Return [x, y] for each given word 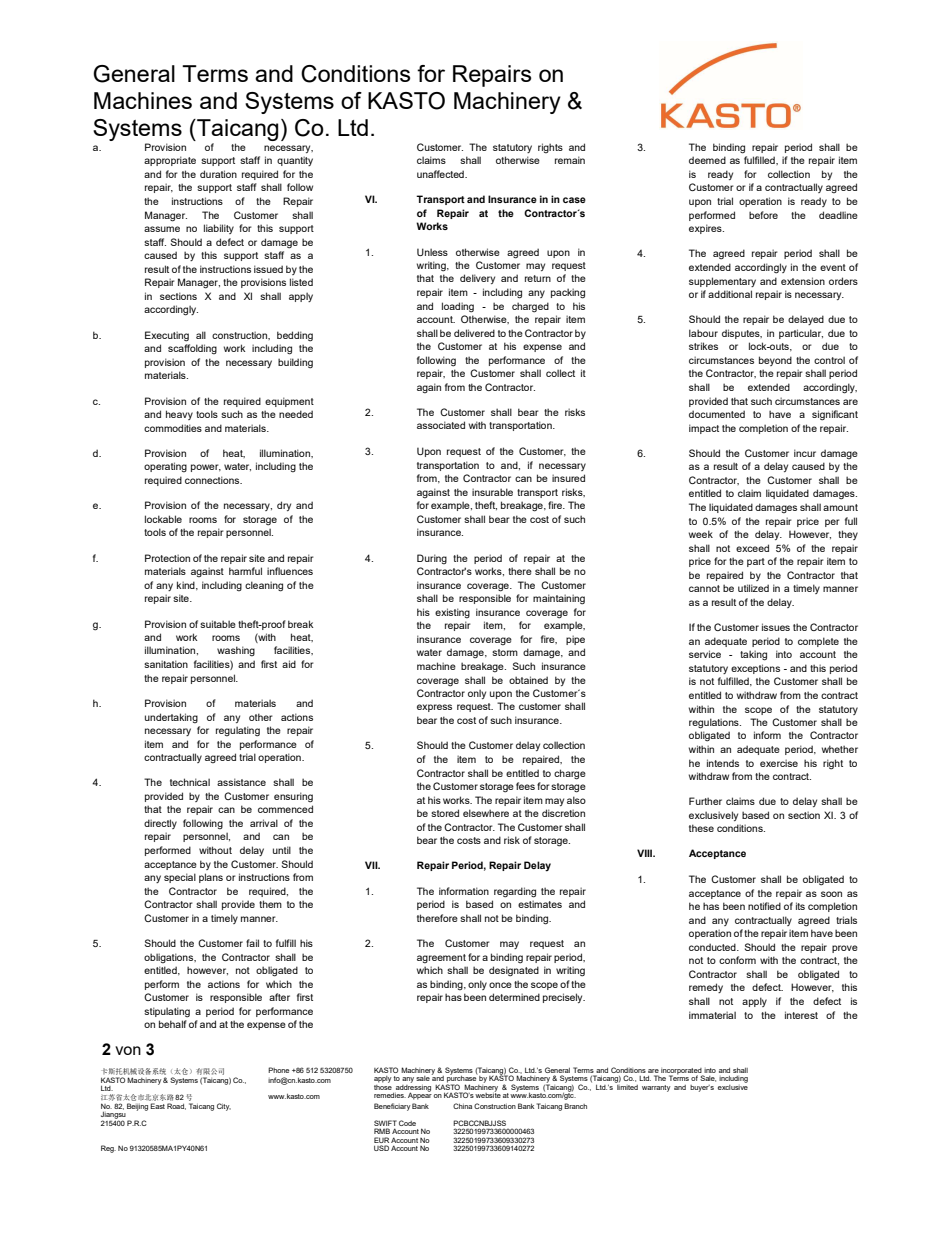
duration [218, 174]
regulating [238, 731]
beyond [775, 361]
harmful [245, 571]
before [763, 215]
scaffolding [192, 349]
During [432, 559]
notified [764, 906]
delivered [474, 333]
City [224, 1107]
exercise [779, 763]
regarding [515, 892]
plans [211, 878]
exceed [752, 548]
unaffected [441, 174]
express [434, 708]
